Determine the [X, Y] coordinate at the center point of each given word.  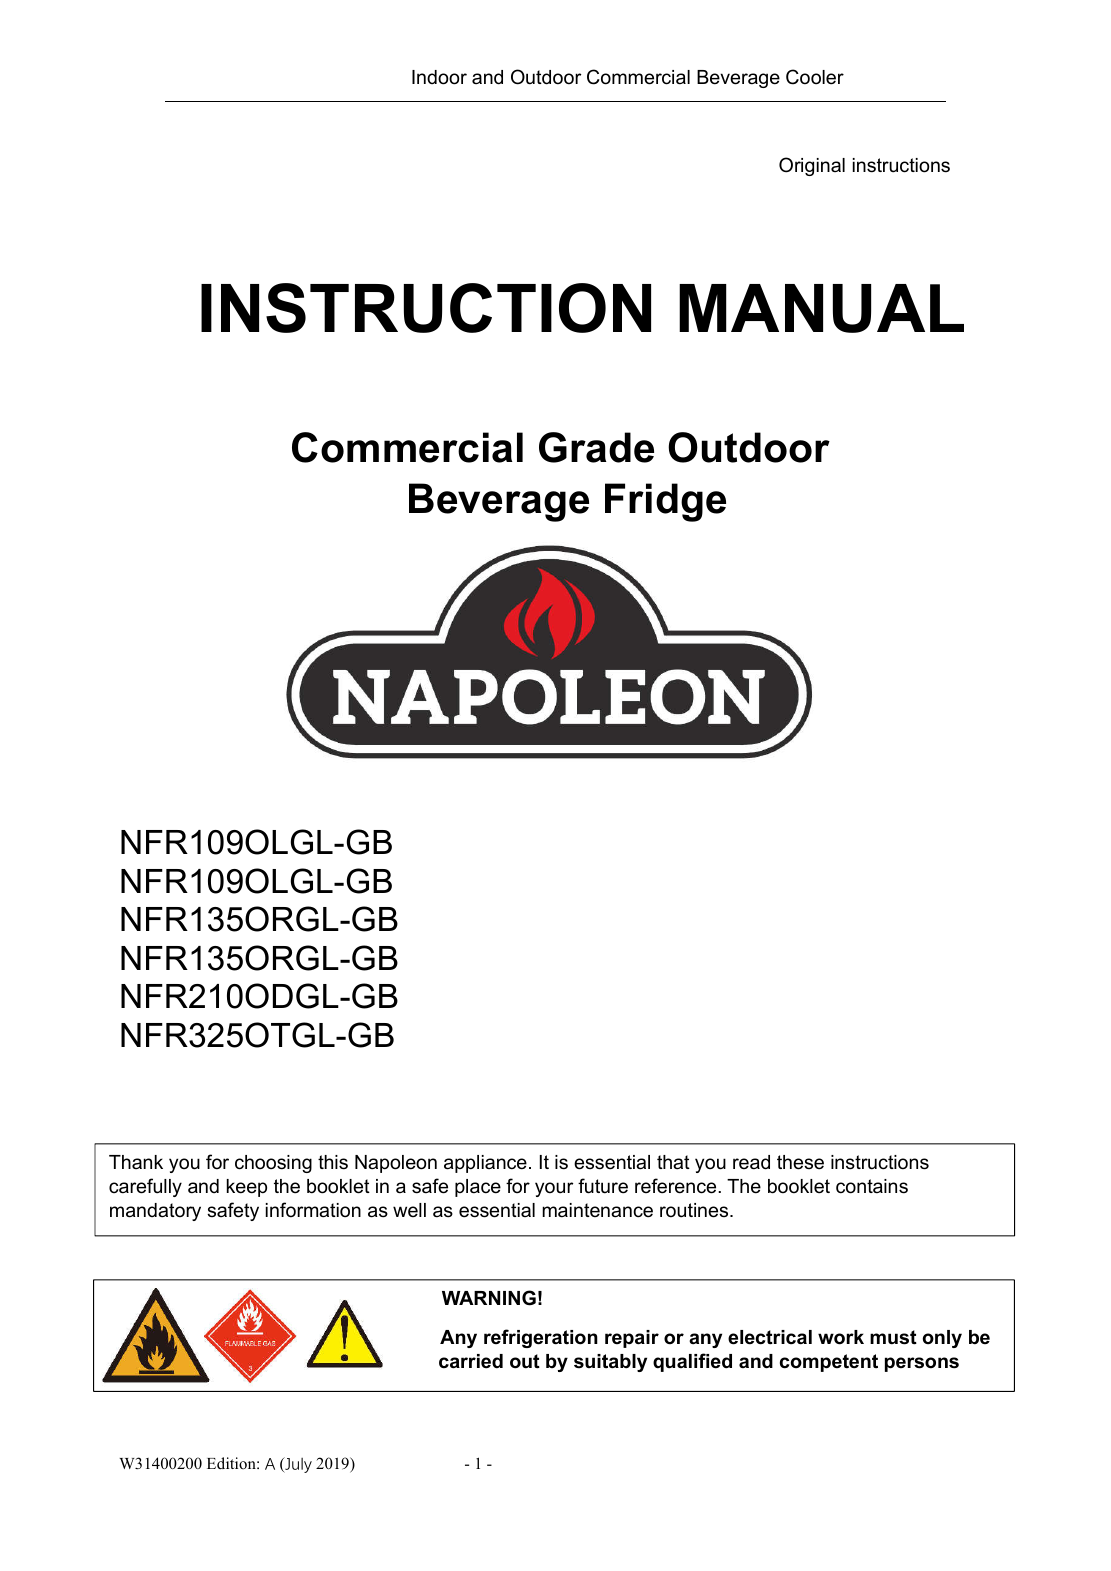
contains [872, 1186]
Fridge [665, 502]
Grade [596, 447]
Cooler [815, 77]
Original [812, 166]
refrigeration [541, 1338]
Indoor [439, 77]
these [800, 1162]
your [554, 1189]
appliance [485, 1164]
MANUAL [821, 308]
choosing [273, 1164]
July [297, 1465]
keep [247, 1188]
